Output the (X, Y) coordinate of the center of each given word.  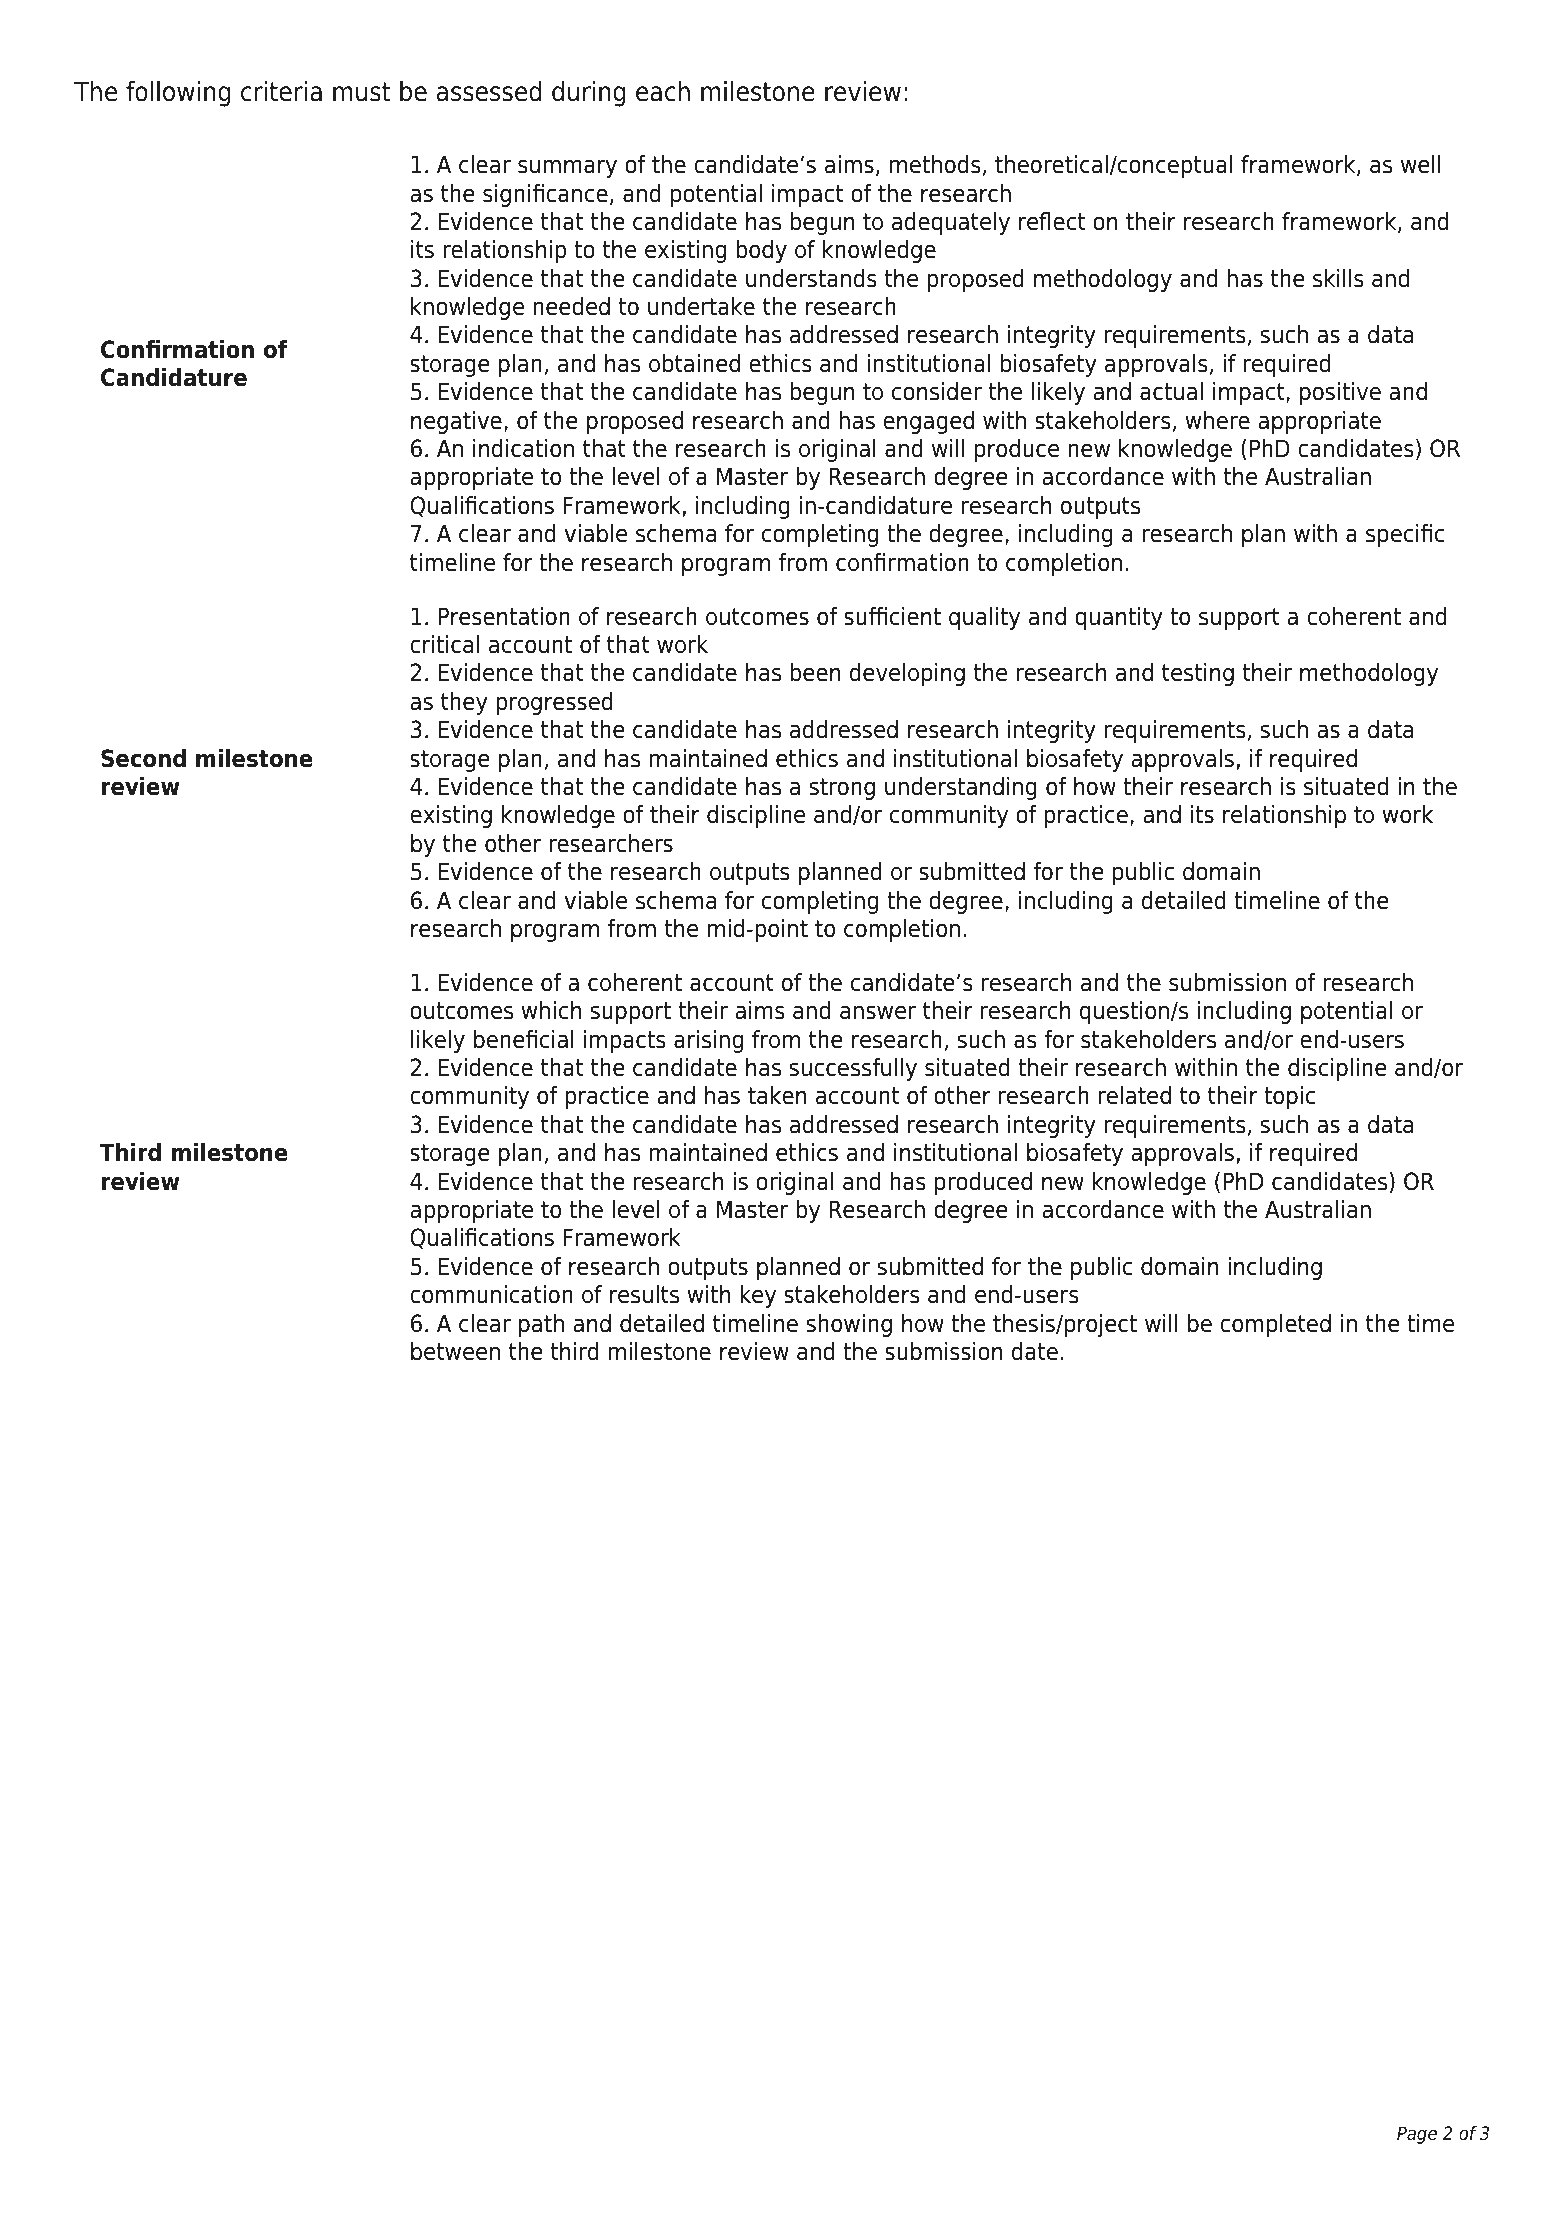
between (455, 1351)
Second (143, 758)
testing (1198, 674)
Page (1417, 2135)
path (541, 1325)
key (758, 1296)
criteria (281, 91)
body (761, 251)
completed (1275, 1325)
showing (849, 1325)
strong (842, 789)
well (1421, 164)
